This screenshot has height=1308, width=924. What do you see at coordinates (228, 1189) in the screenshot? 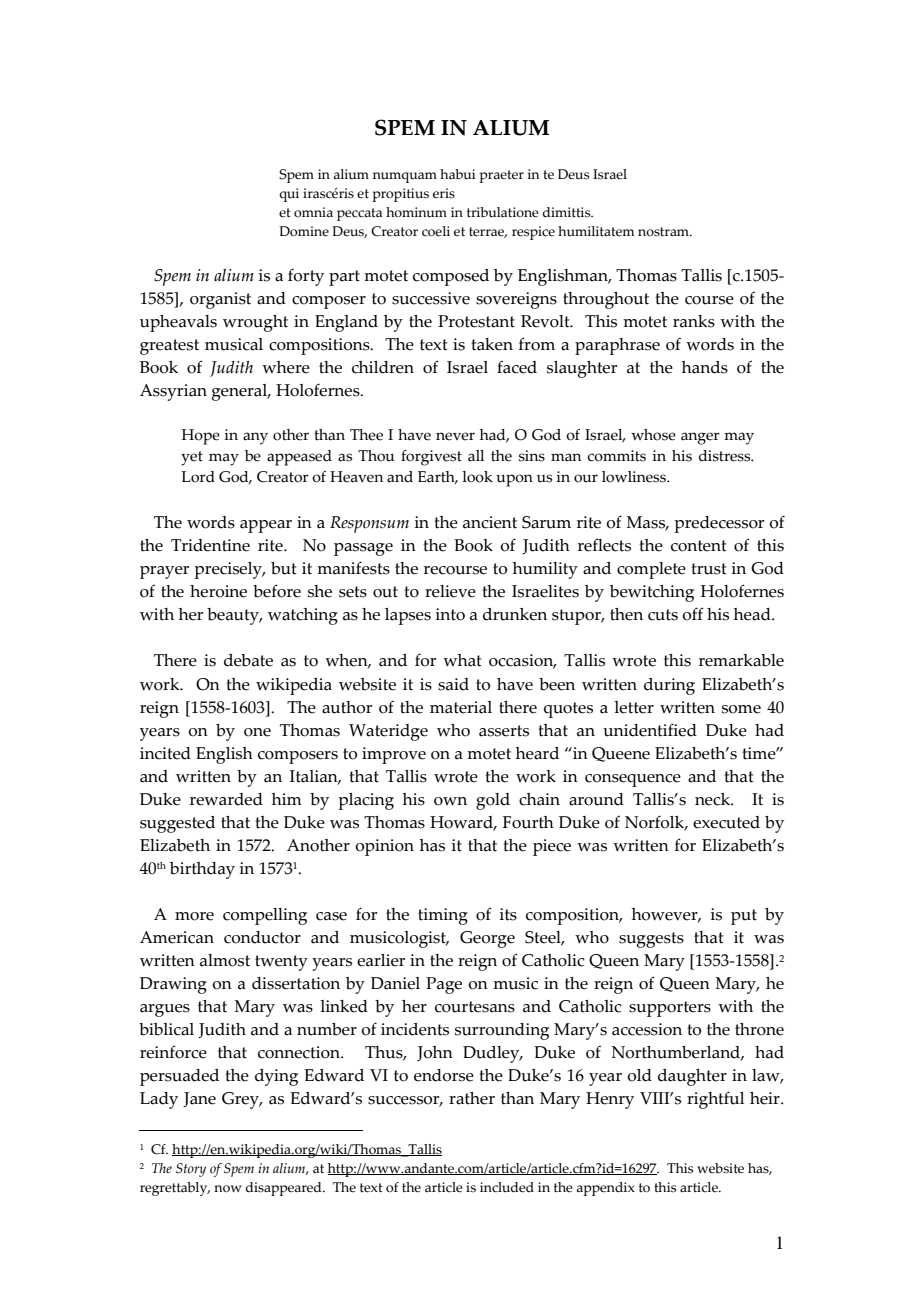
I see `now` at bounding box center [228, 1189].
